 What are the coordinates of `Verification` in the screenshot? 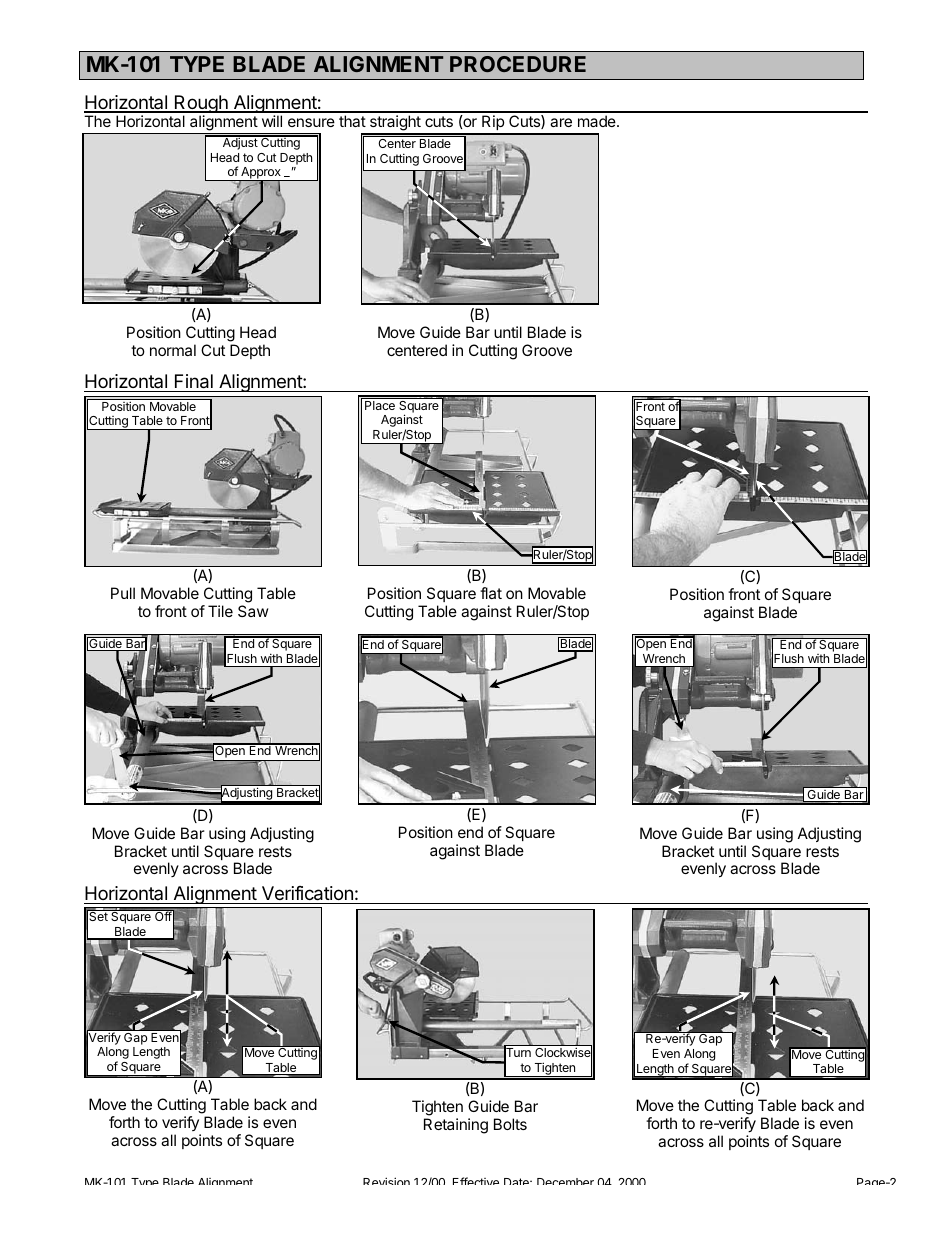 It's located at (307, 893).
